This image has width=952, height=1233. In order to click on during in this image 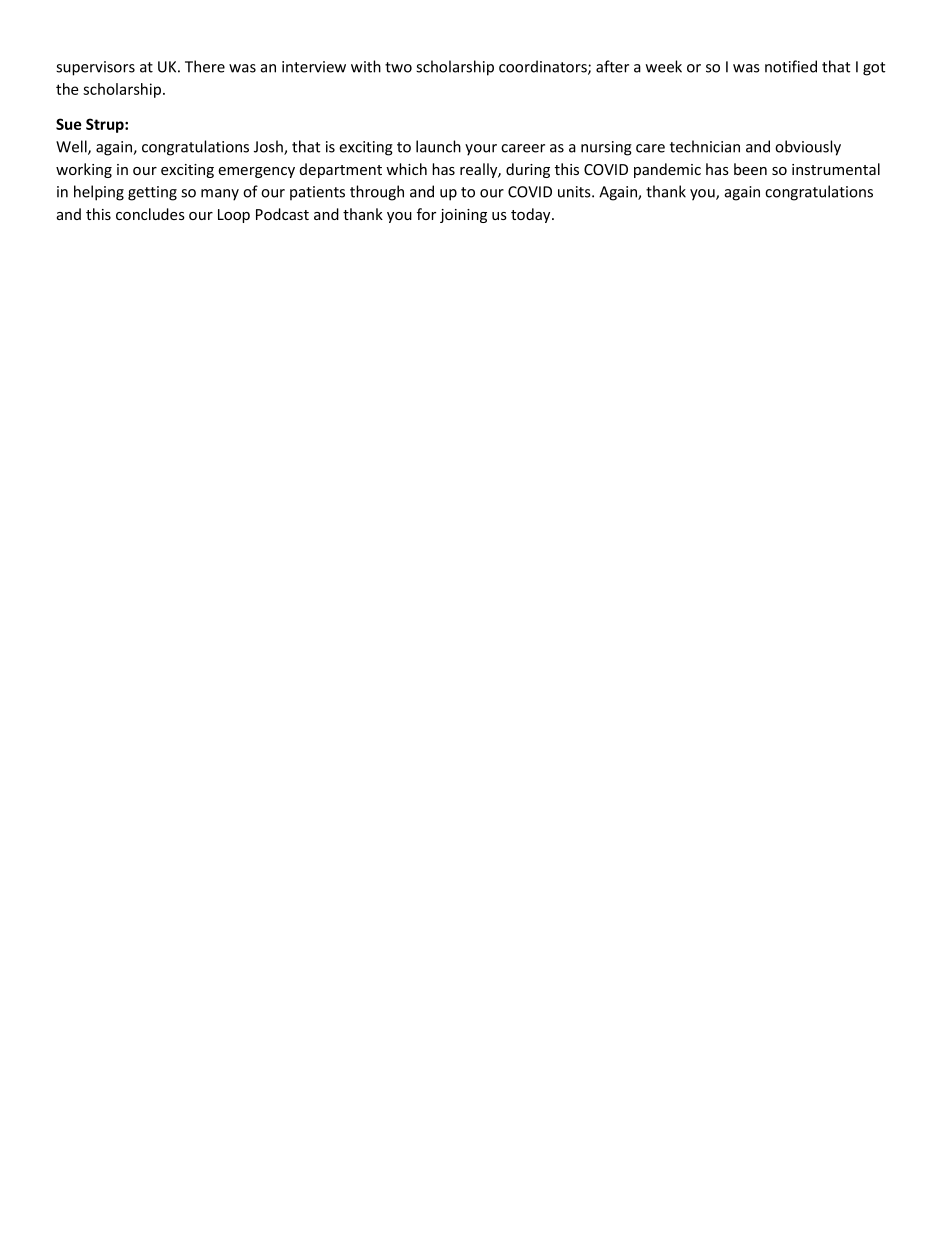, I will do `click(528, 170)`.
